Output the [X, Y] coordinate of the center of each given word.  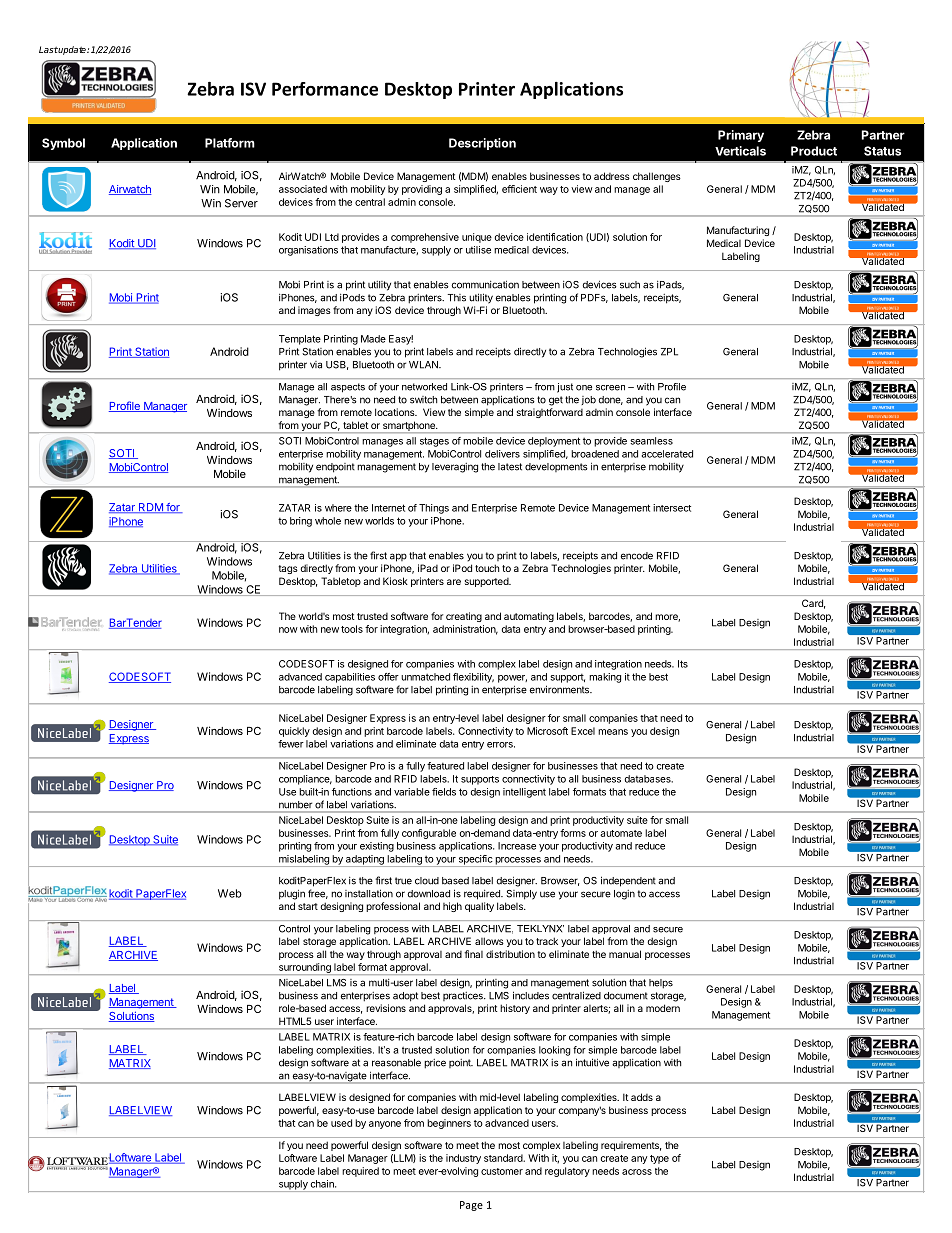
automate [621, 833]
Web [230, 893]
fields [444, 792]
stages [434, 442]
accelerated [667, 454]
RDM [150, 508]
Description [482, 144]
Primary [741, 136]
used [341, 1123]
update [72, 50]
